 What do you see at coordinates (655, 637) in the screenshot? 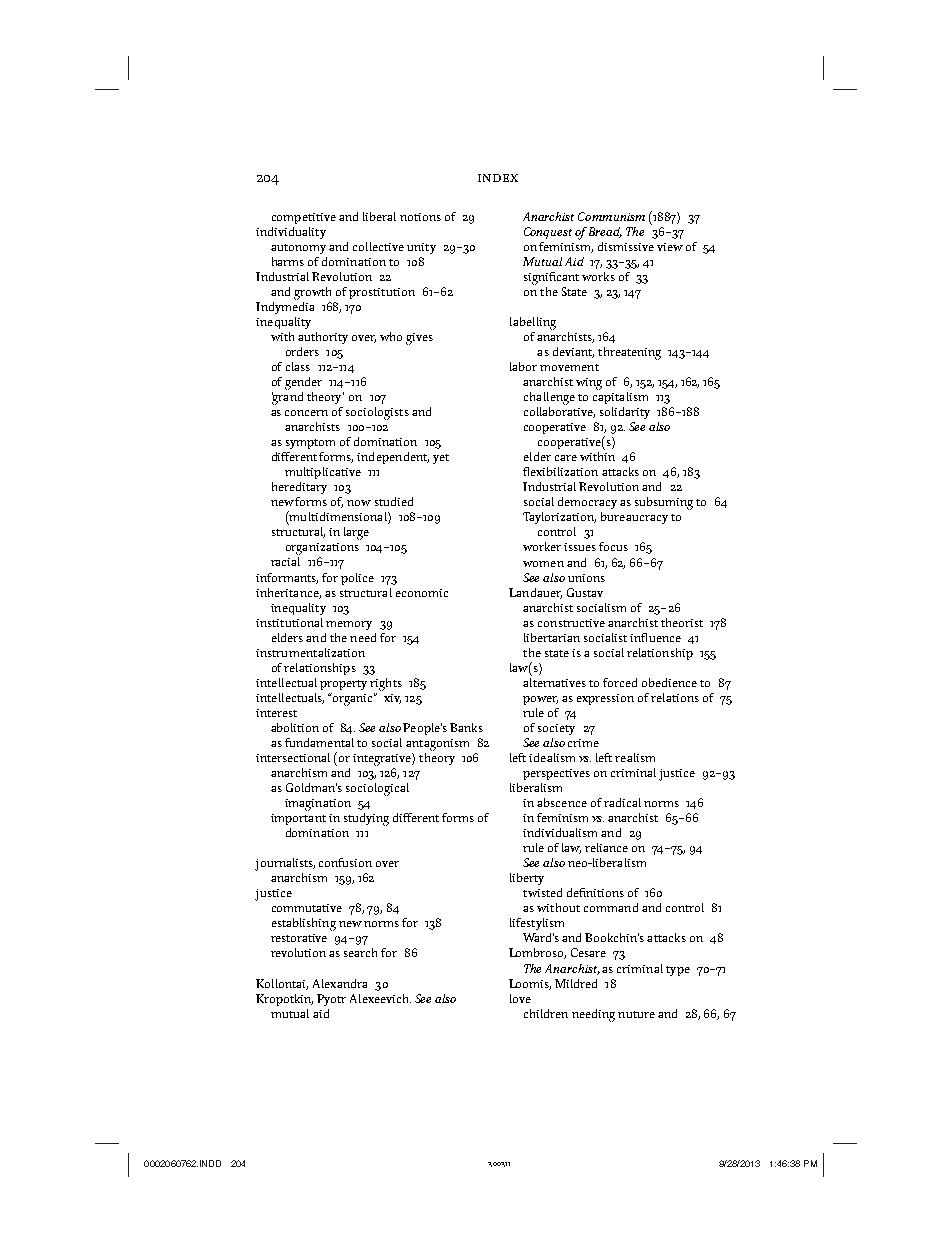
I see `influence` at bounding box center [655, 637].
